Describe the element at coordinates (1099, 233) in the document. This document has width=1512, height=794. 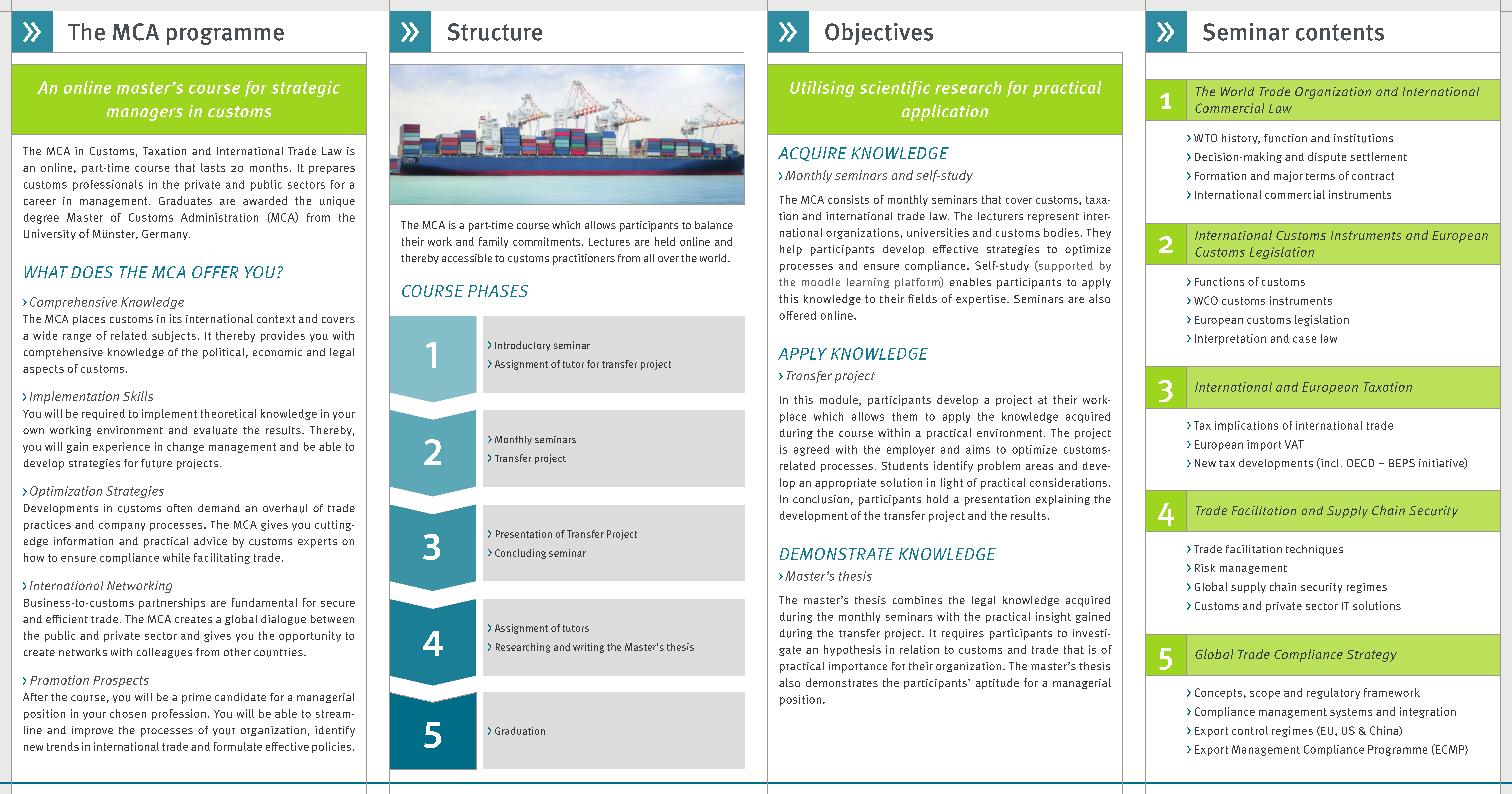
I see `They` at that location.
